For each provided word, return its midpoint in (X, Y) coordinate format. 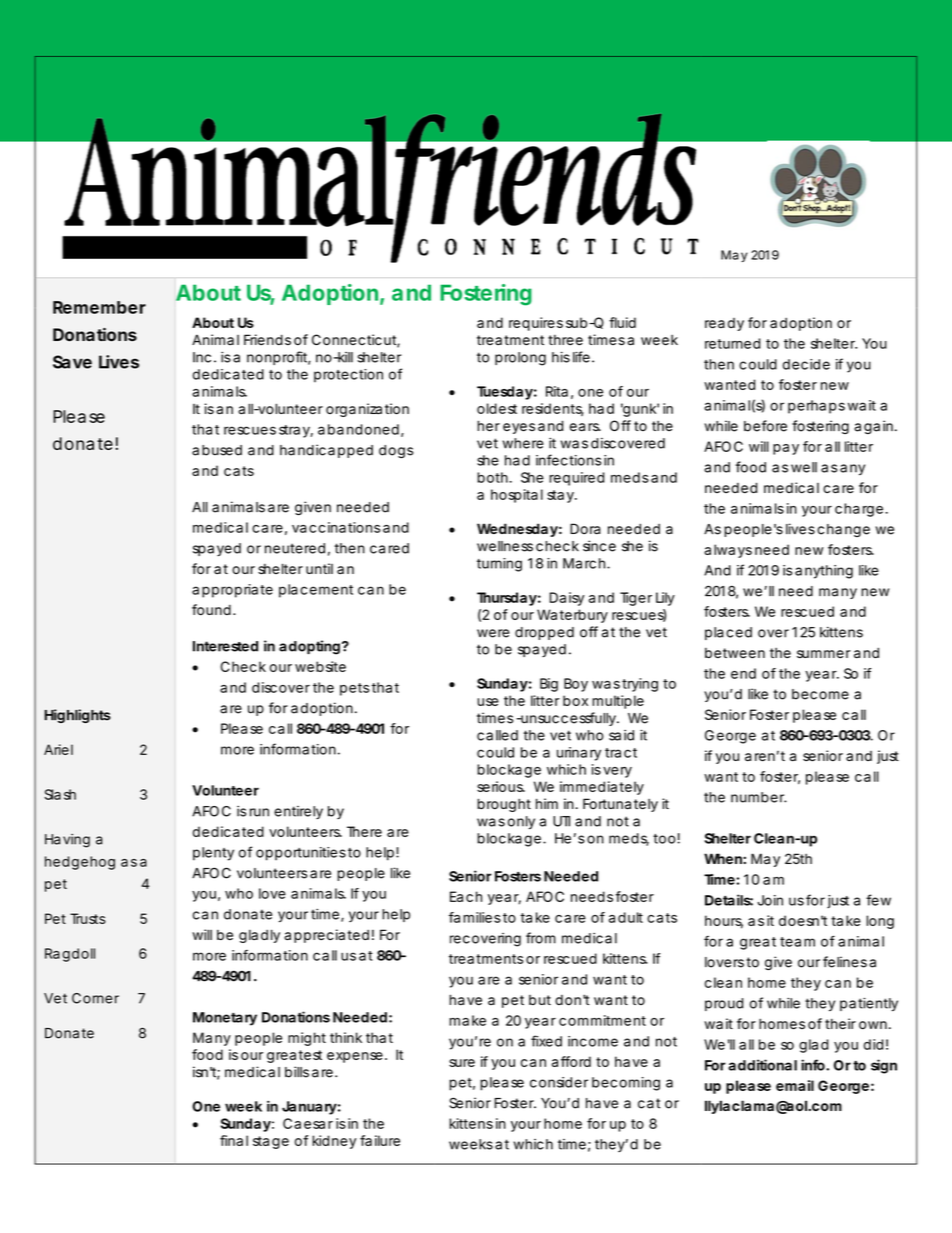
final (234, 1140)
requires (536, 324)
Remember (99, 307)
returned (732, 343)
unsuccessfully (567, 719)
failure (380, 1140)
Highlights (77, 716)
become (820, 694)
